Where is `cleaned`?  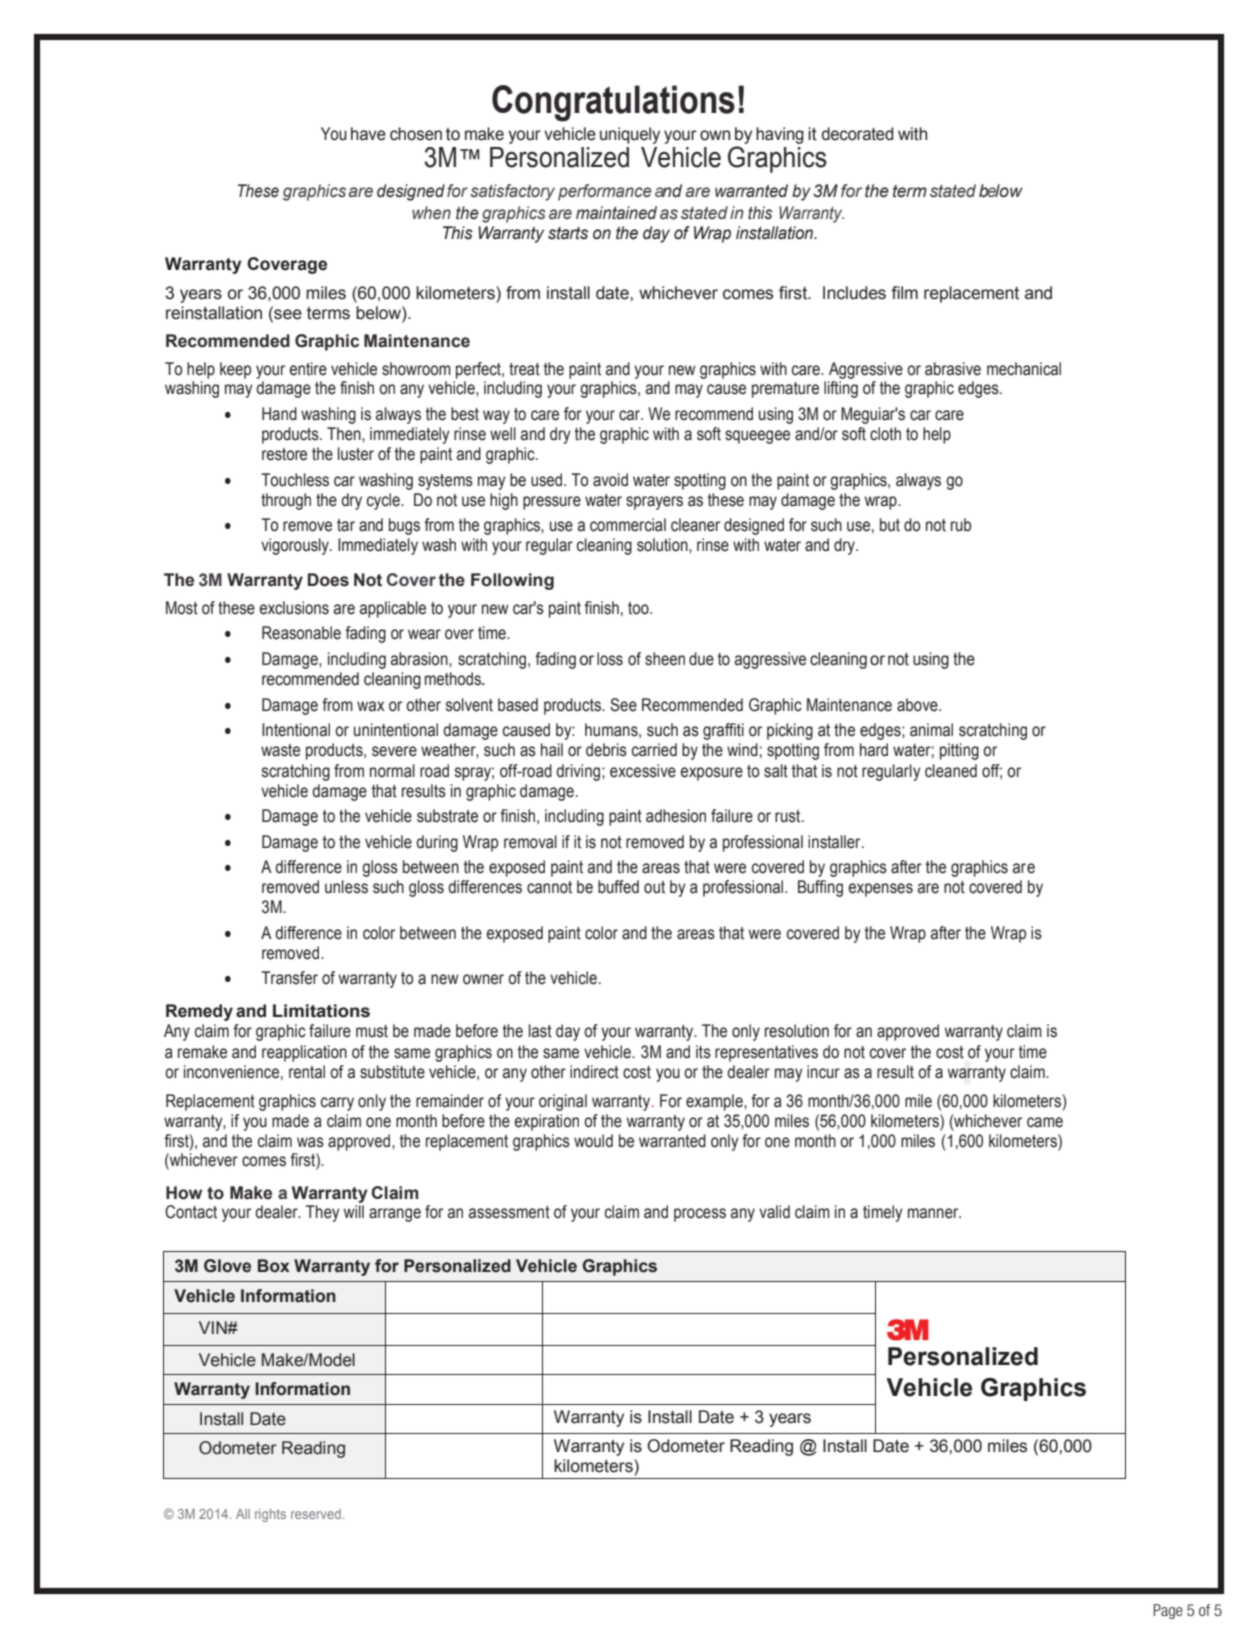 cleaned is located at coordinates (951, 771).
